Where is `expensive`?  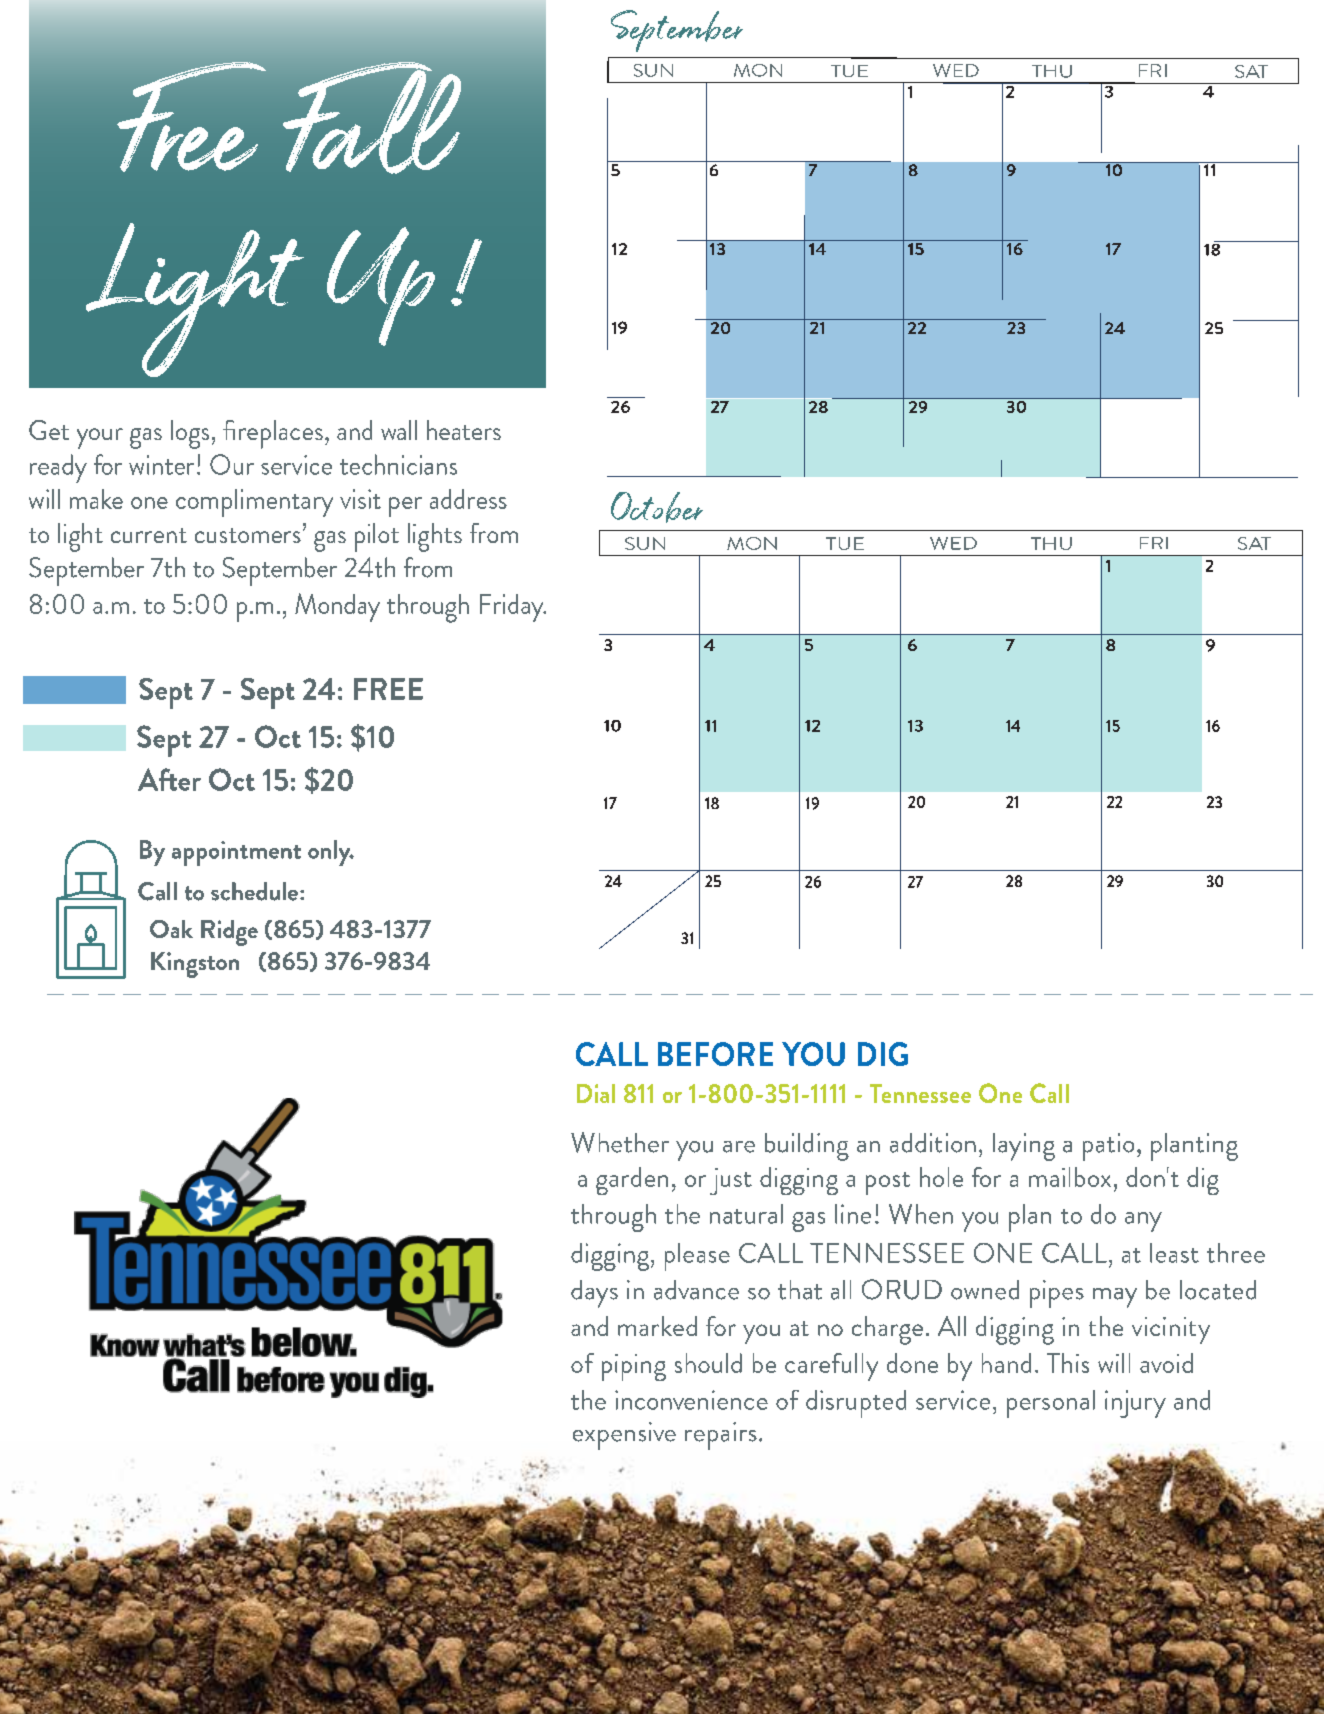 expensive is located at coordinates (624, 1436).
